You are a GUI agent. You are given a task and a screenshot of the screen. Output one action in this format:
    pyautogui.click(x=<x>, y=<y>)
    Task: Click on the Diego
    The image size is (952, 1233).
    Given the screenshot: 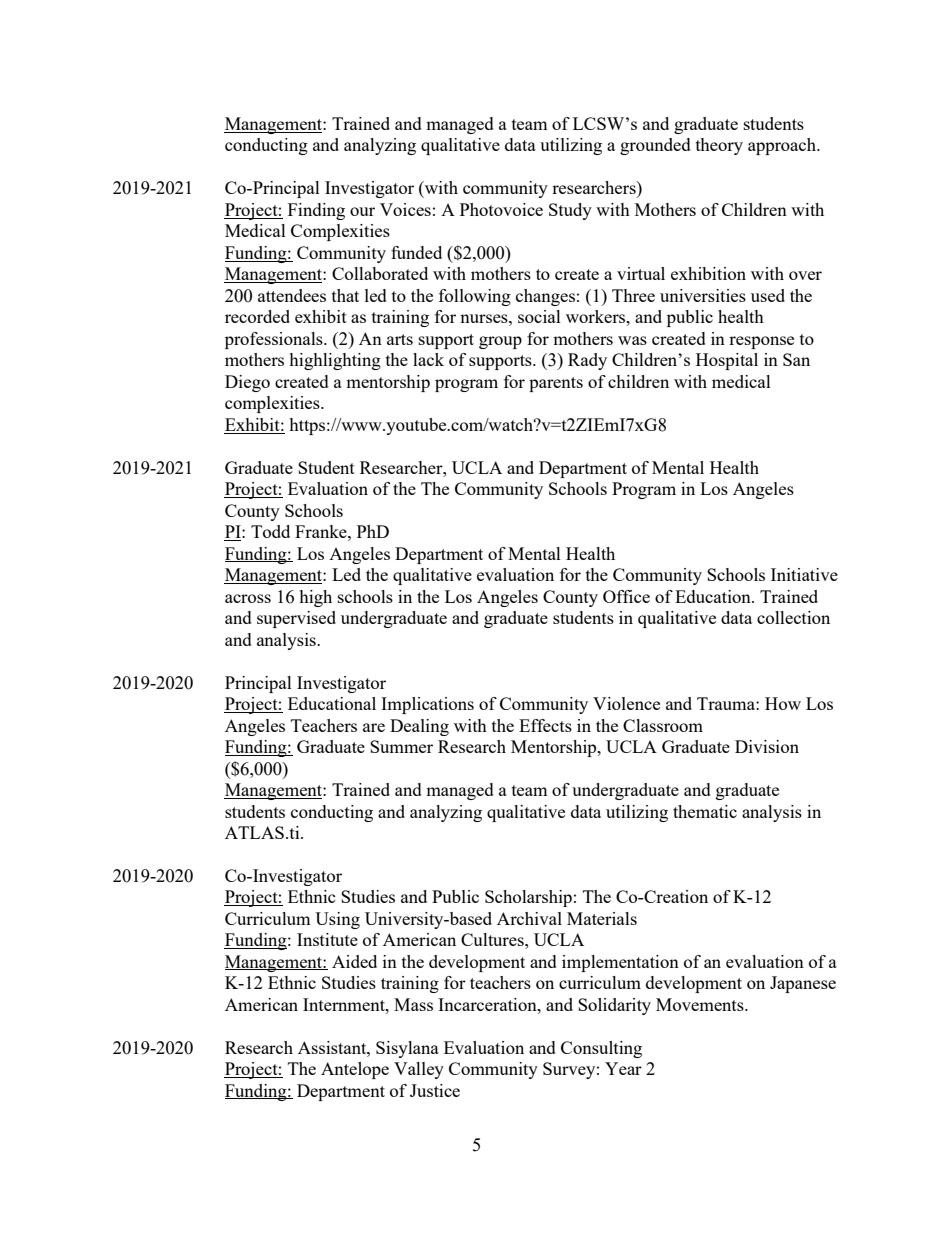 What is the action you would take?
    pyautogui.click(x=247, y=383)
